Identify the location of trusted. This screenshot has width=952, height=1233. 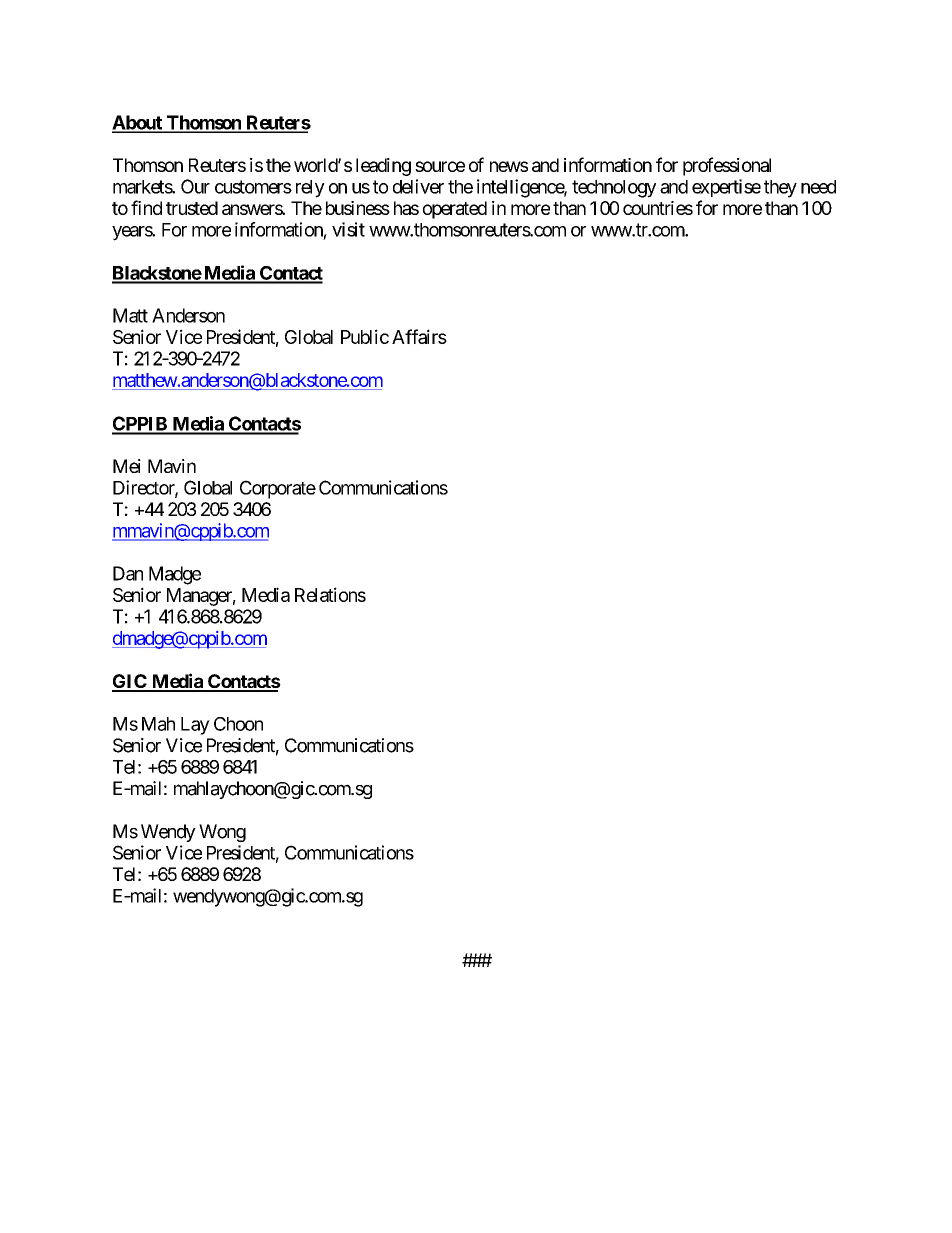
(192, 208).
